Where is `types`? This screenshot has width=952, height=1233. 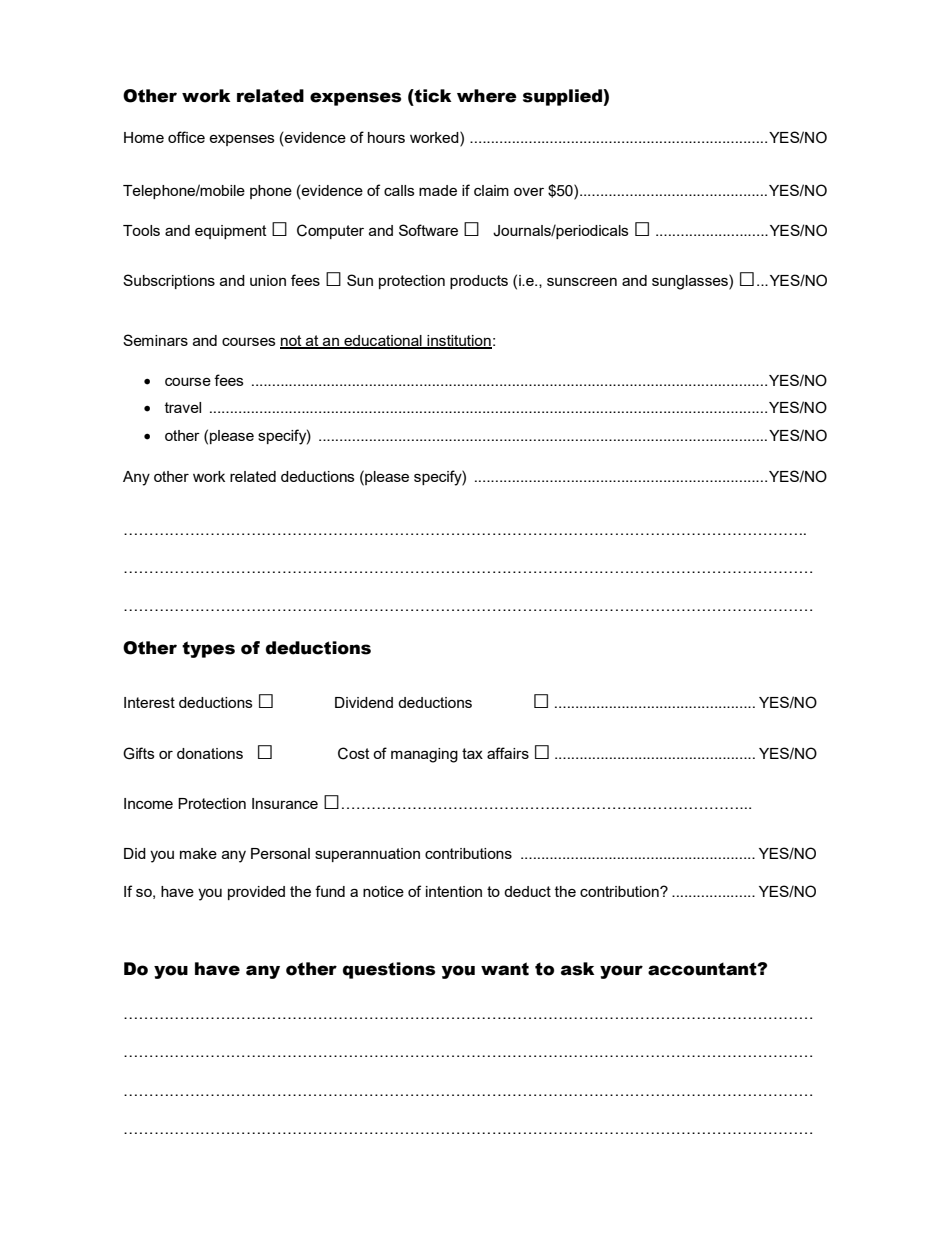
types is located at coordinates (208, 649).
